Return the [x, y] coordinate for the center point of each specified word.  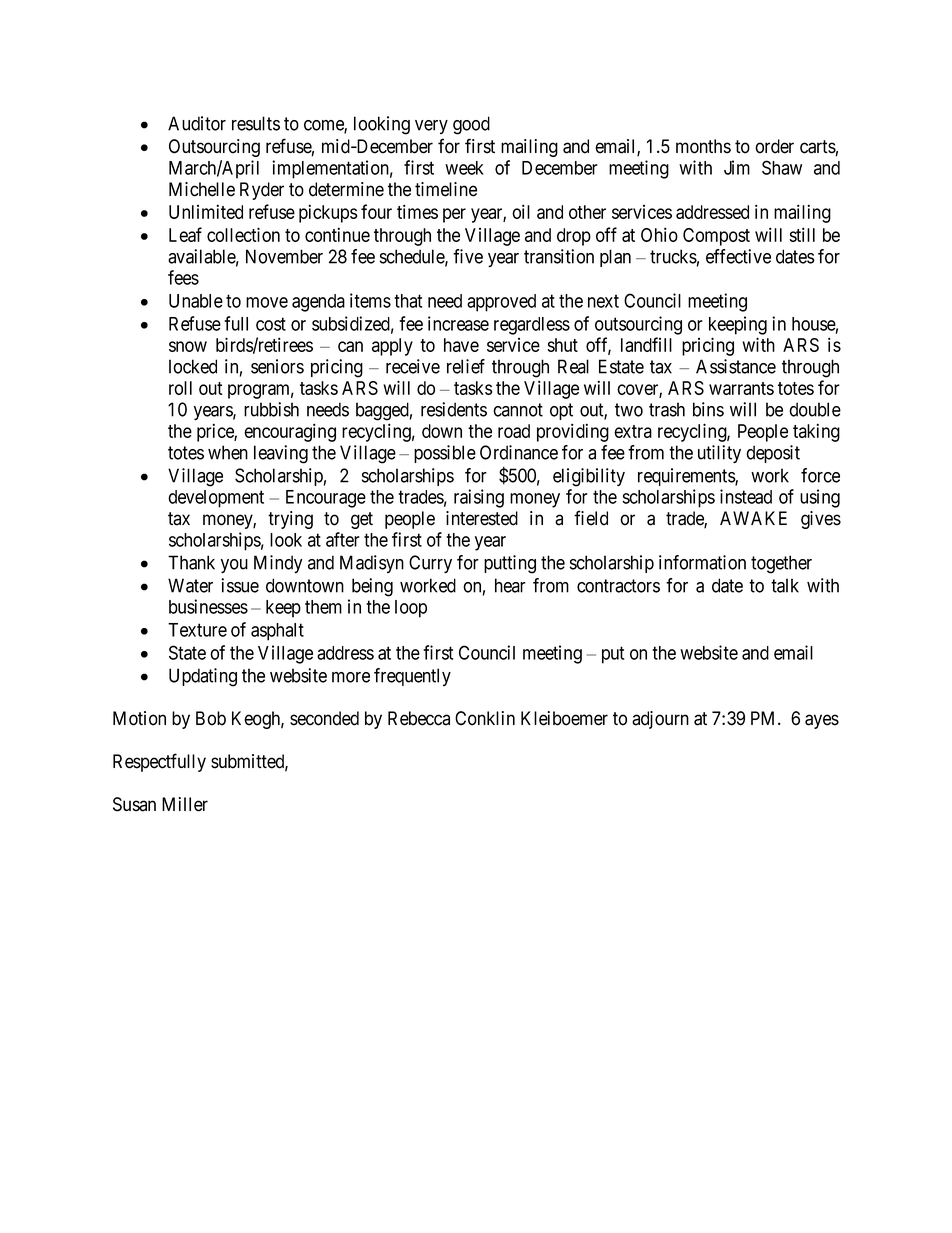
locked [193, 366]
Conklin [485, 718]
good [471, 125]
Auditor [197, 123]
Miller [185, 804]
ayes [822, 721]
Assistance [736, 366]
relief [466, 366]
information [702, 562]
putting [510, 564]
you [234, 566]
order [774, 146]
